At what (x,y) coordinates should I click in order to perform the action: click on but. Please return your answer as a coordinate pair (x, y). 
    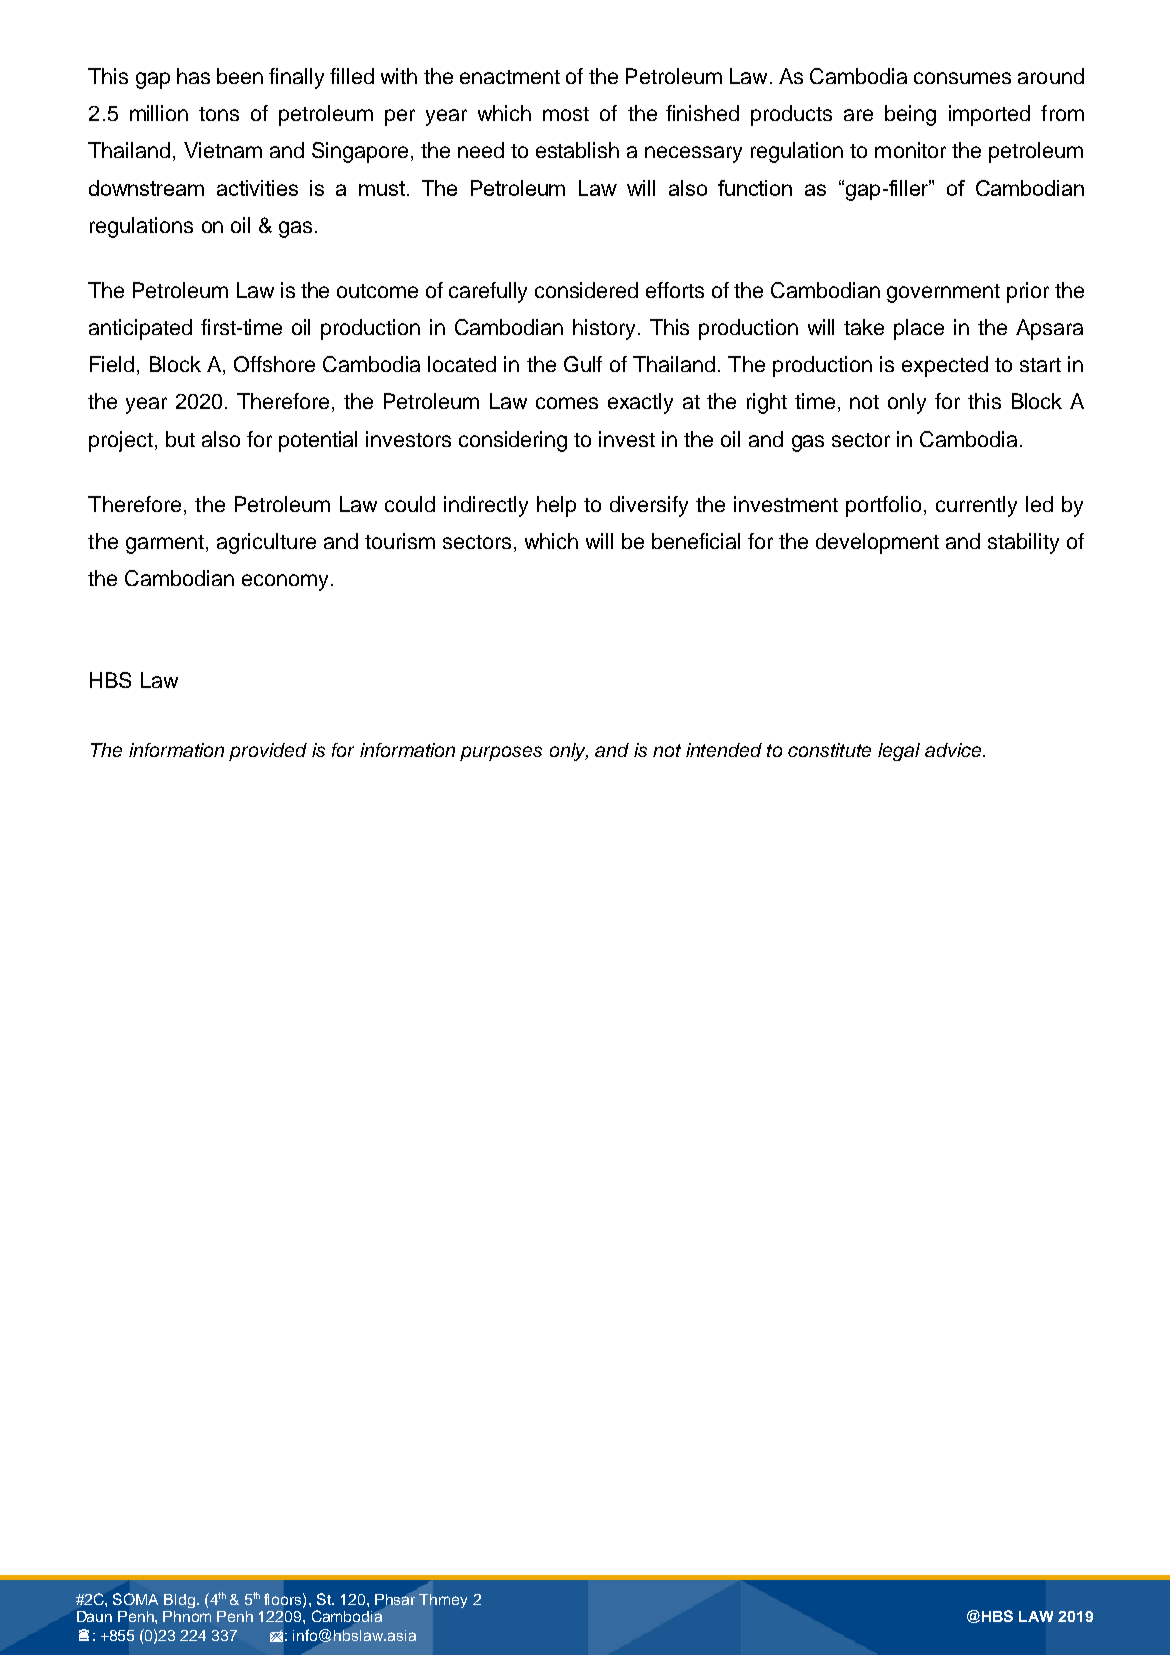
    Looking at the image, I should click on (180, 439).
